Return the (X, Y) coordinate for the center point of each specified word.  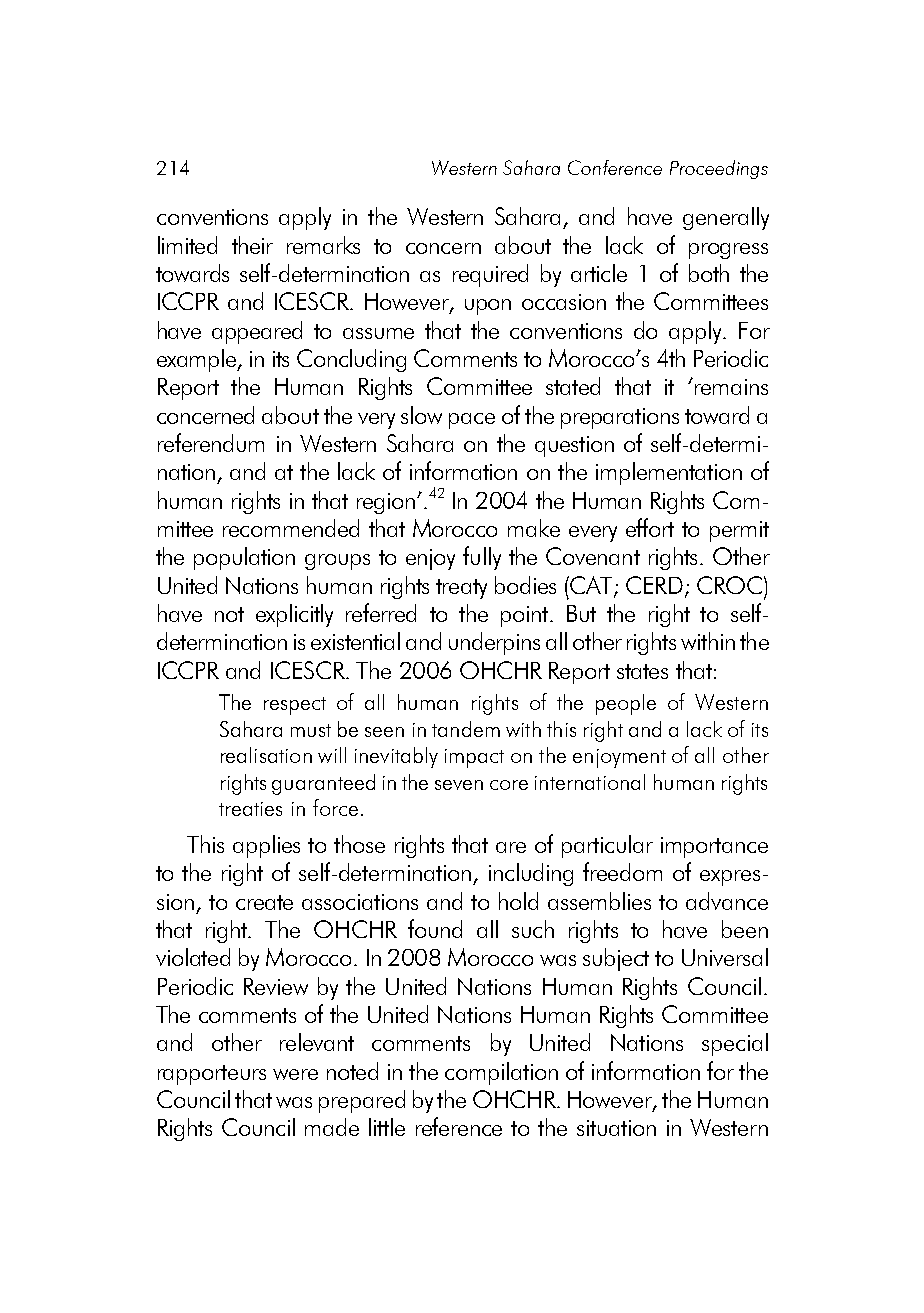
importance (714, 847)
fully (482, 558)
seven (459, 785)
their (252, 245)
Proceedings (719, 169)
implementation (669, 473)
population (244, 558)
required (490, 275)
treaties (250, 809)
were (295, 1074)
